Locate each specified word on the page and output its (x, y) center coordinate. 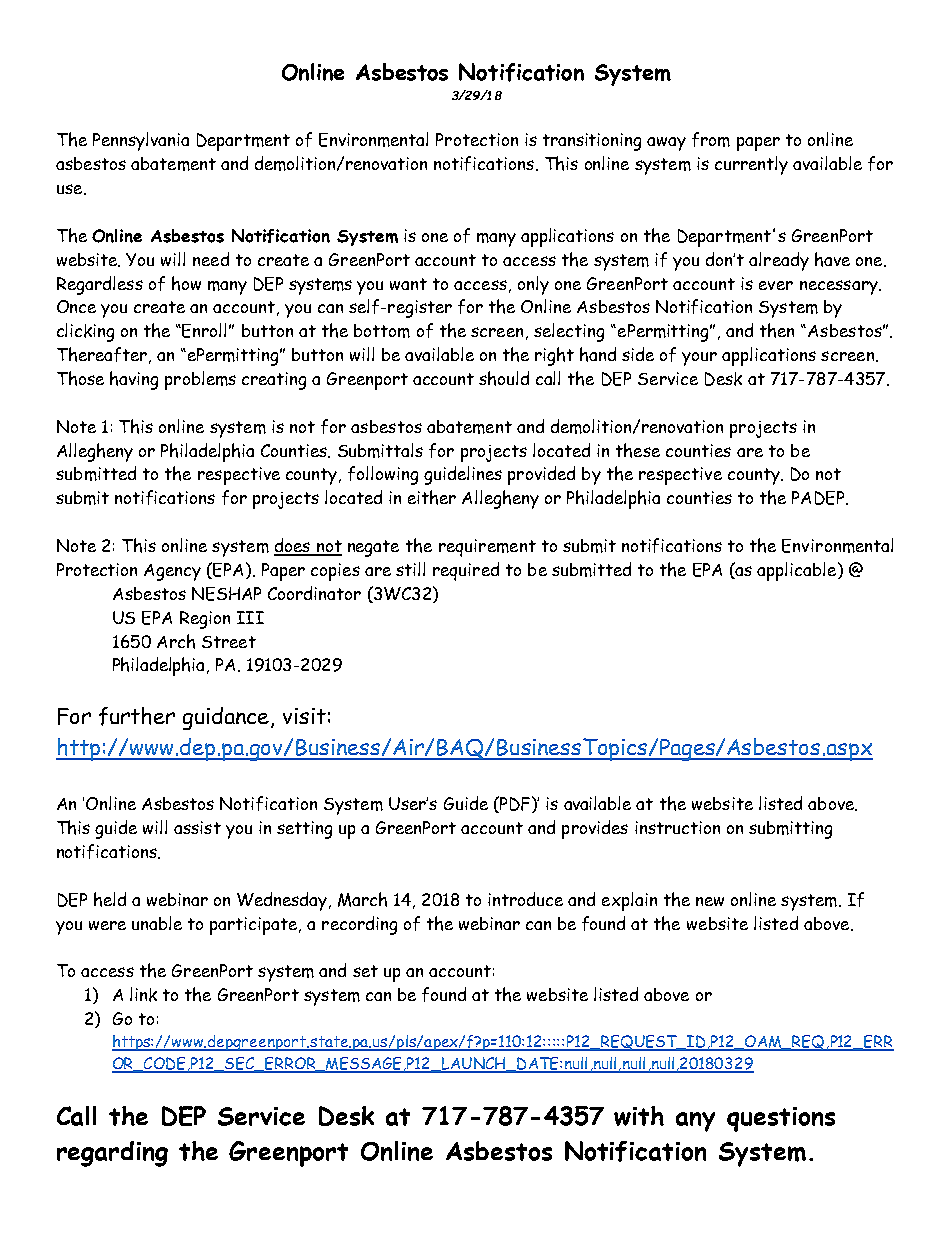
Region (205, 620)
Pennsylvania (141, 141)
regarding (112, 1154)
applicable (798, 571)
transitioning (592, 142)
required (466, 571)
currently (751, 165)
